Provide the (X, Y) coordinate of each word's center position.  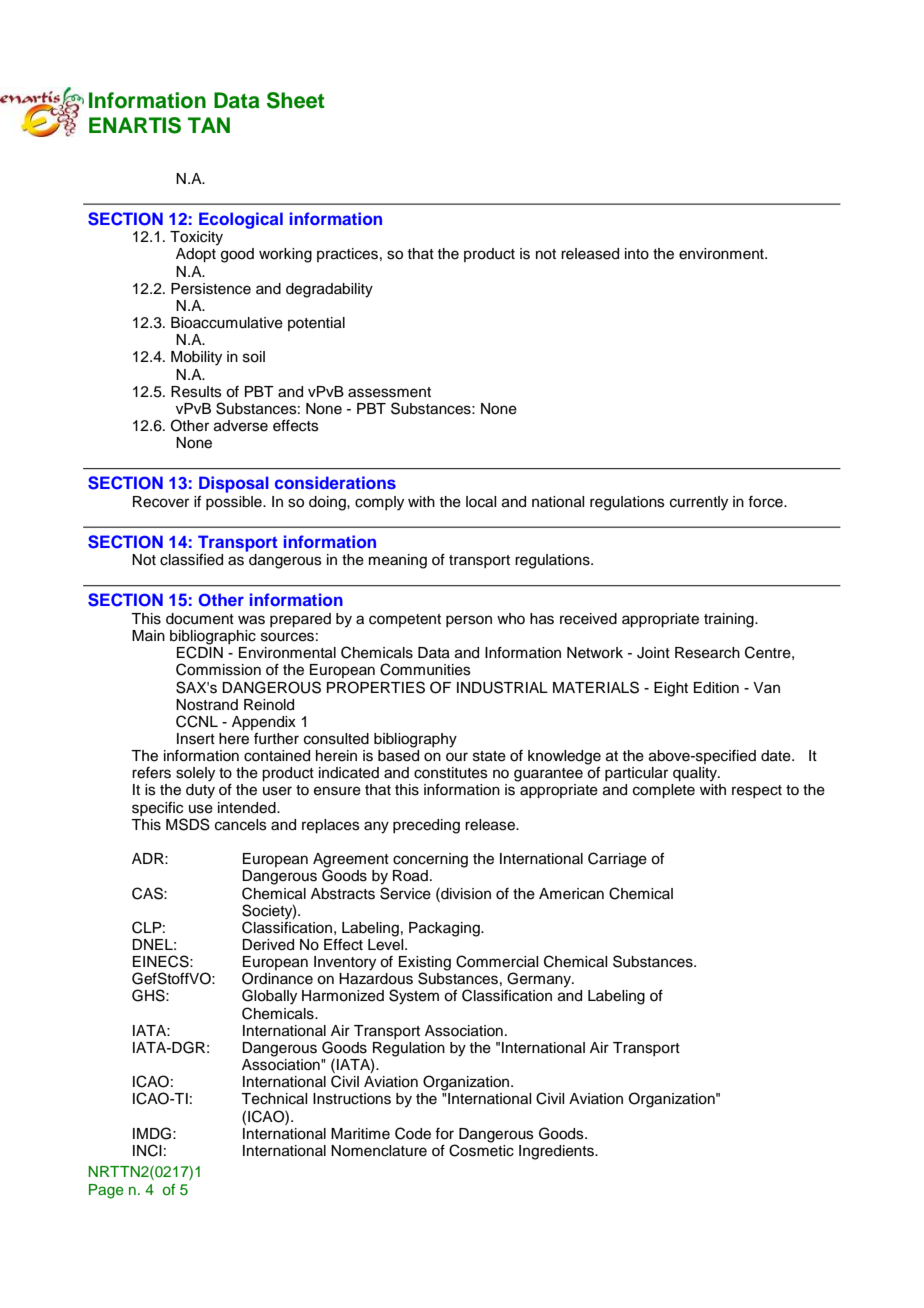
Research (707, 653)
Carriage (617, 860)
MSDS (188, 824)
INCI (147, 1150)
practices (347, 255)
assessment (389, 392)
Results (196, 392)
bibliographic (213, 638)
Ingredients (557, 1152)
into (637, 254)
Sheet (296, 100)
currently (699, 503)
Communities (425, 669)
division (465, 893)
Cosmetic (481, 1149)
